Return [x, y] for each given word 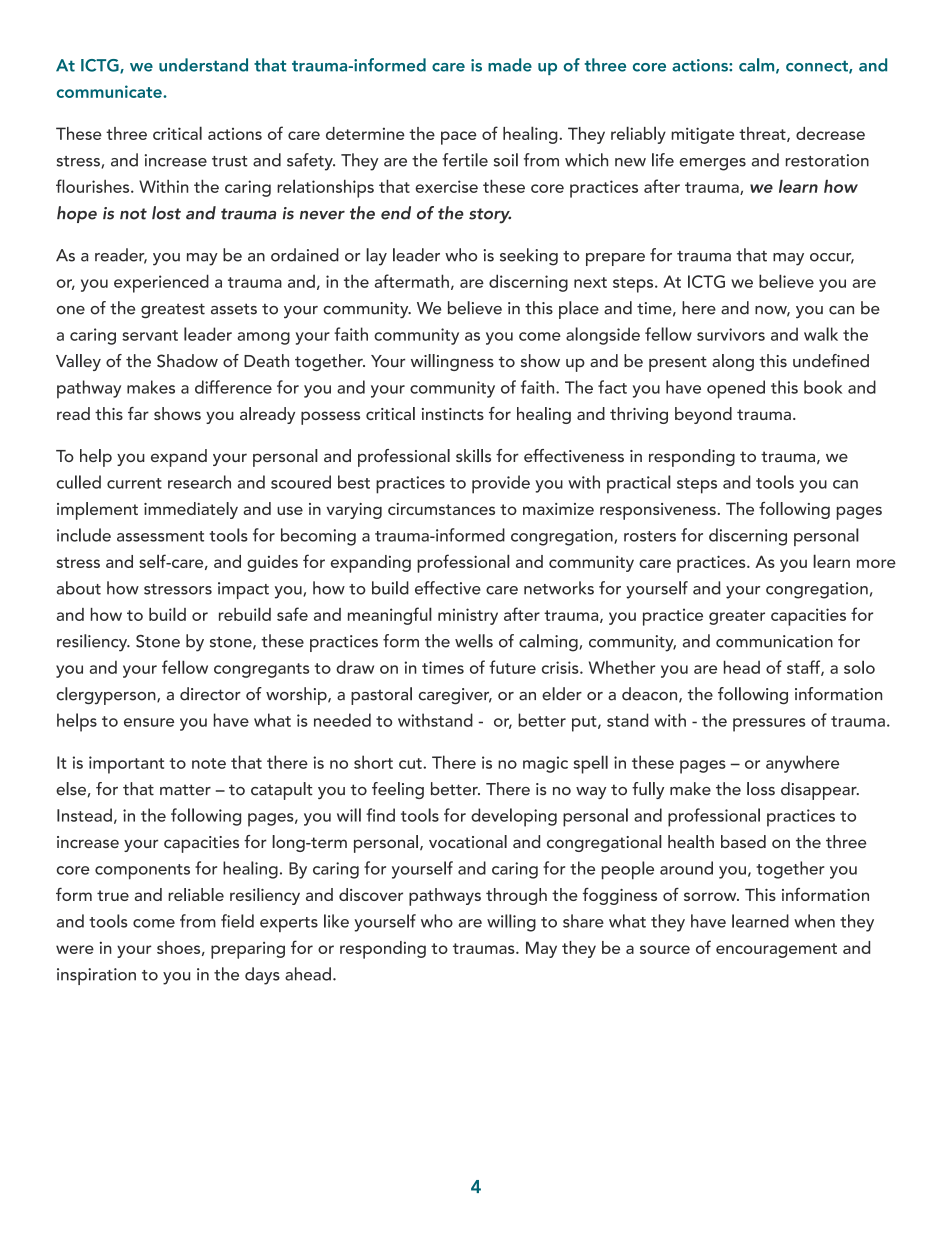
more [876, 563]
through [516, 896]
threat [763, 134]
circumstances [441, 509]
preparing [248, 950]
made [510, 65]
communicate [110, 91]
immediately [191, 510]
